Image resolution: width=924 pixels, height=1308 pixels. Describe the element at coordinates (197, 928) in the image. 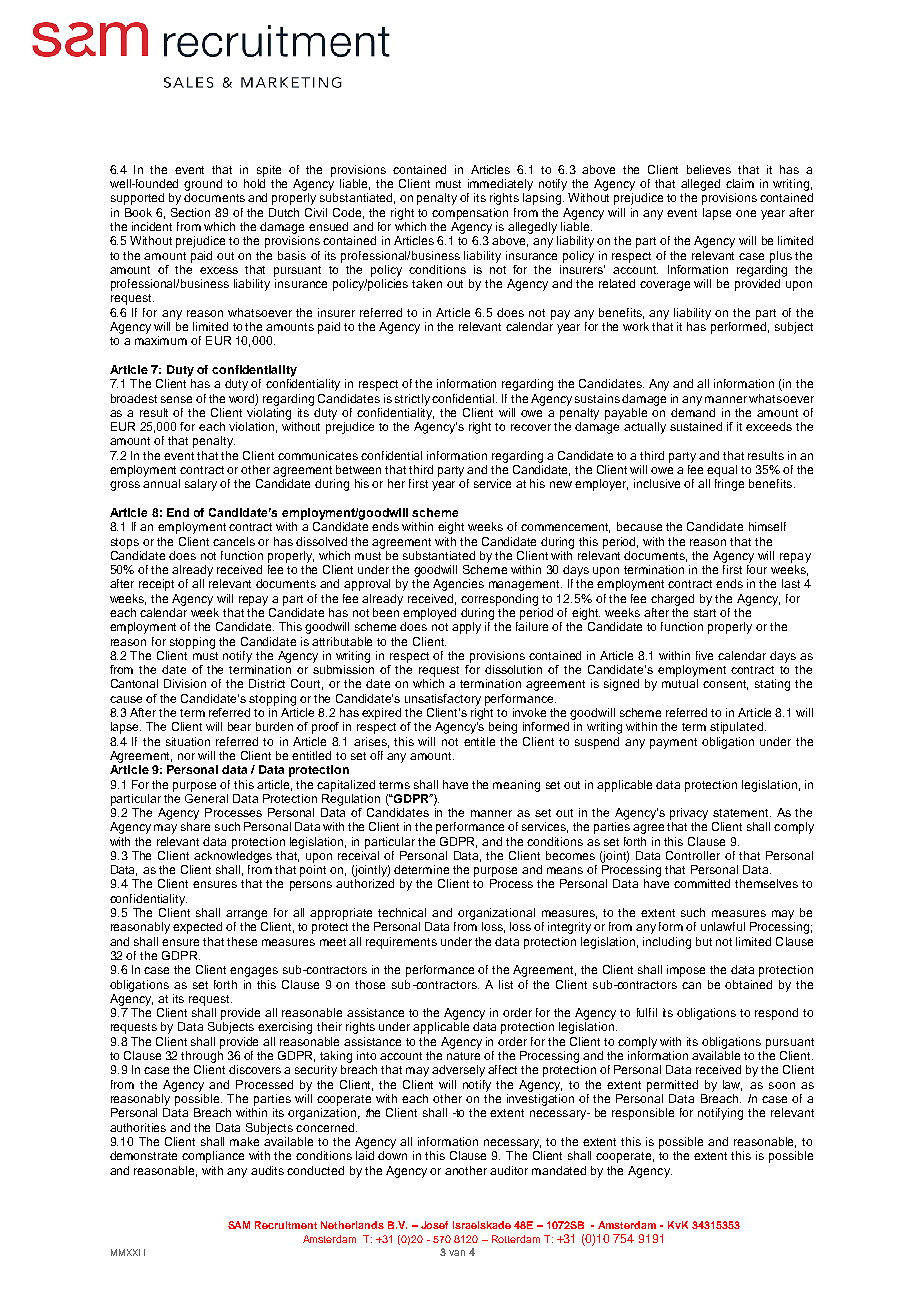

I see `expected` at that location.
